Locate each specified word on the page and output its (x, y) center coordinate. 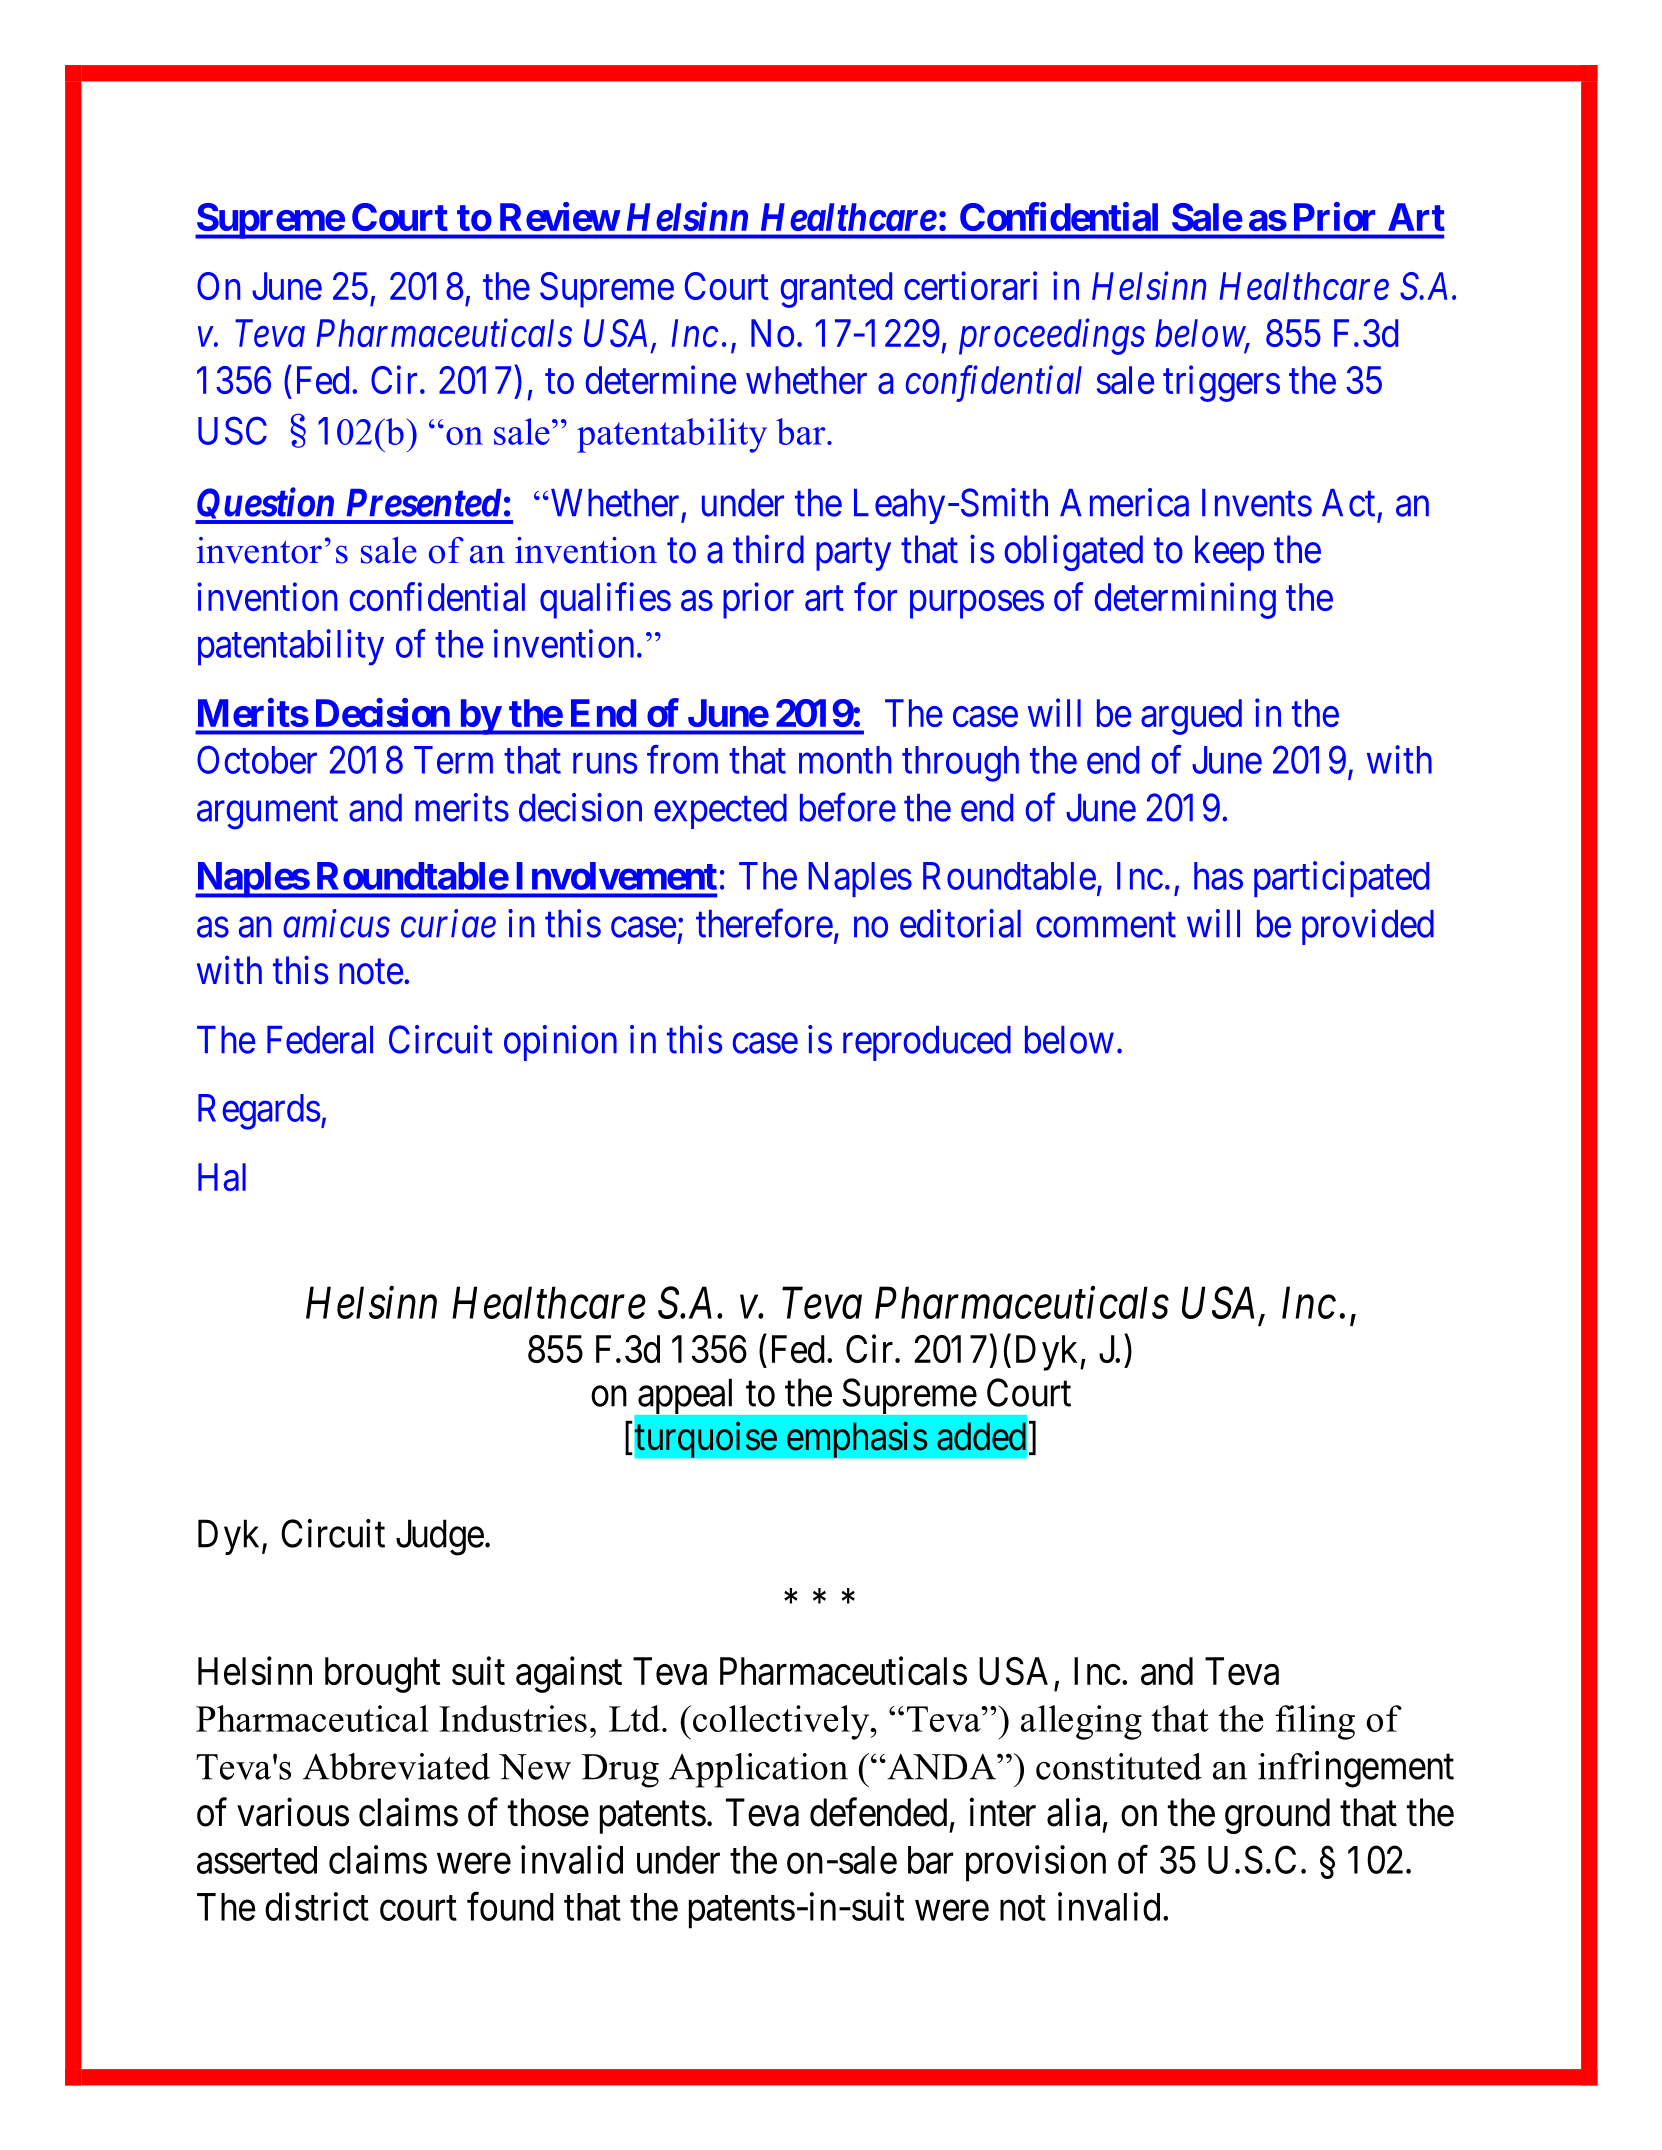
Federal (320, 1040)
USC (232, 430)
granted (836, 290)
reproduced (927, 1043)
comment (1106, 925)
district (317, 1906)
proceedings (1052, 336)
